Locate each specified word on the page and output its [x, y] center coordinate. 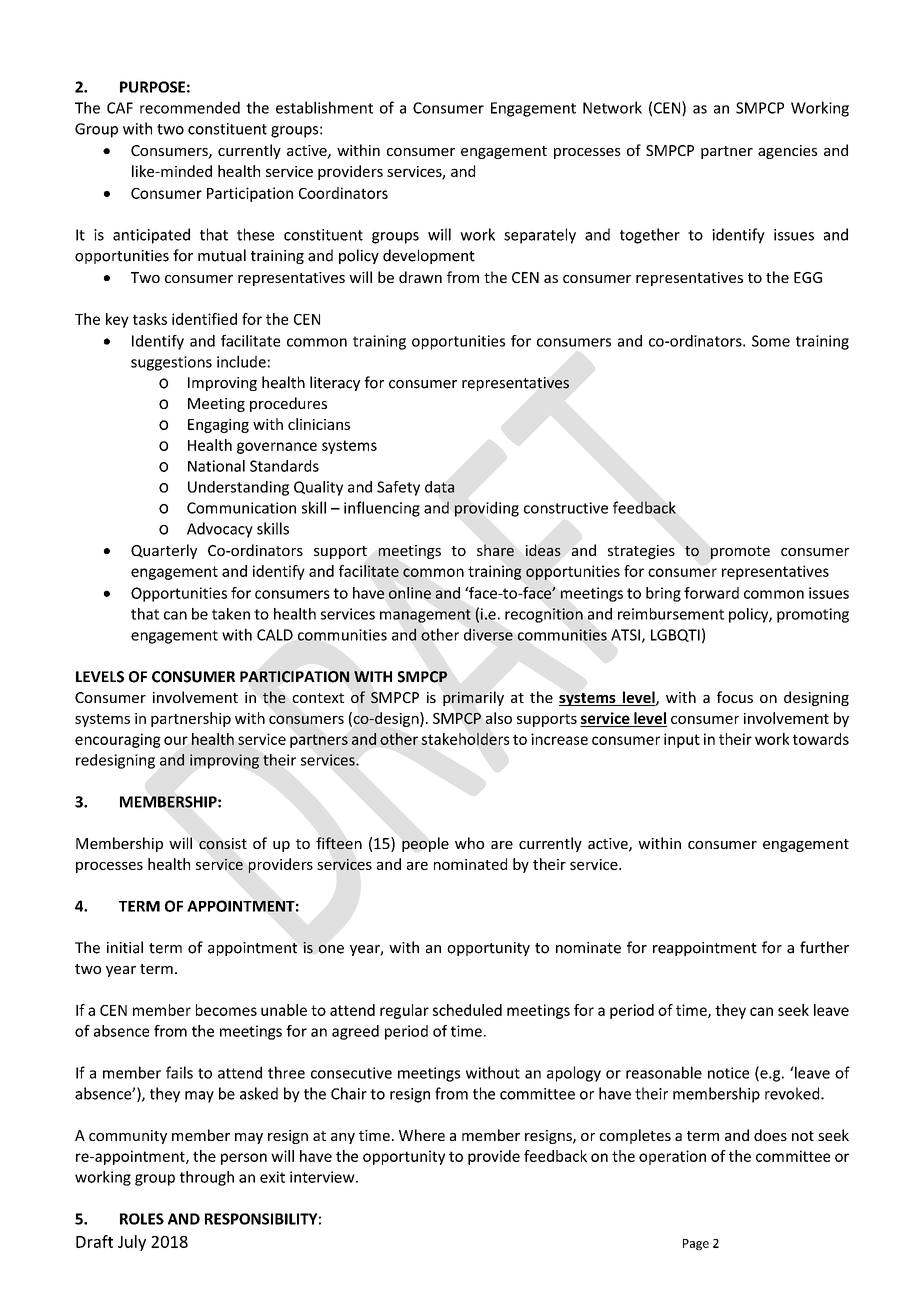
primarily [473, 698]
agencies [787, 152]
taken [231, 614]
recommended [190, 107]
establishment [324, 107]
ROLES [142, 1219]
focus [735, 697]
